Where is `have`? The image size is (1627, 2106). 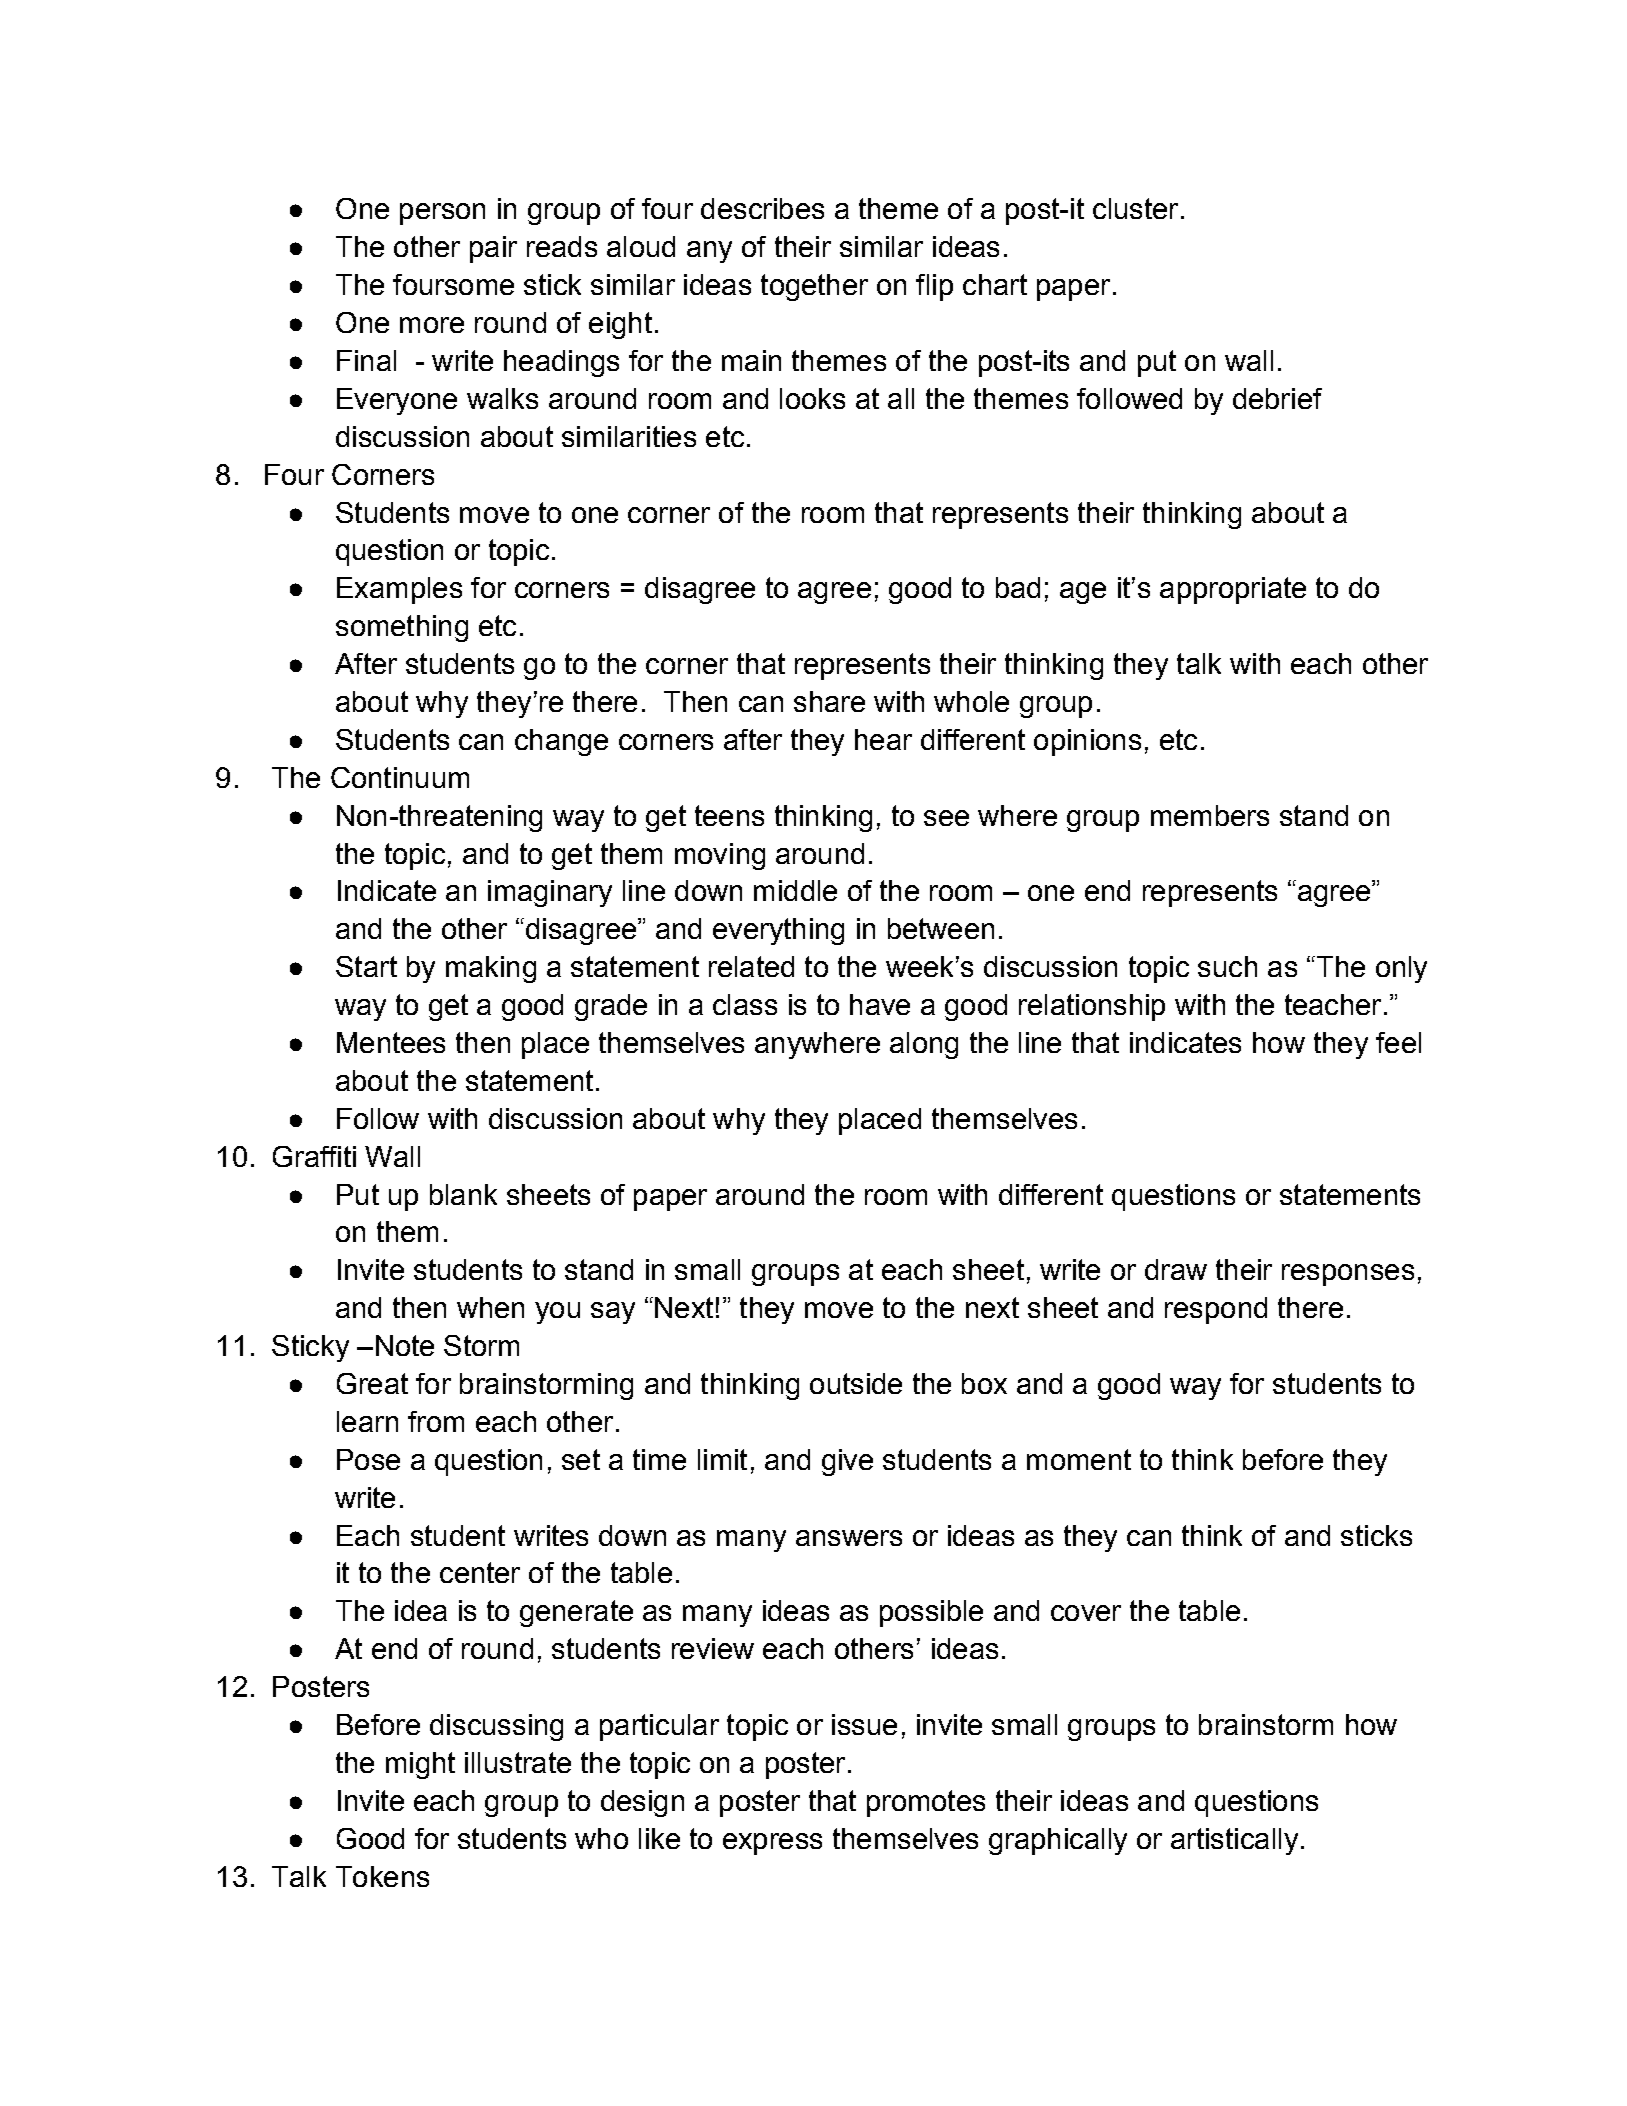 have is located at coordinates (880, 1004).
